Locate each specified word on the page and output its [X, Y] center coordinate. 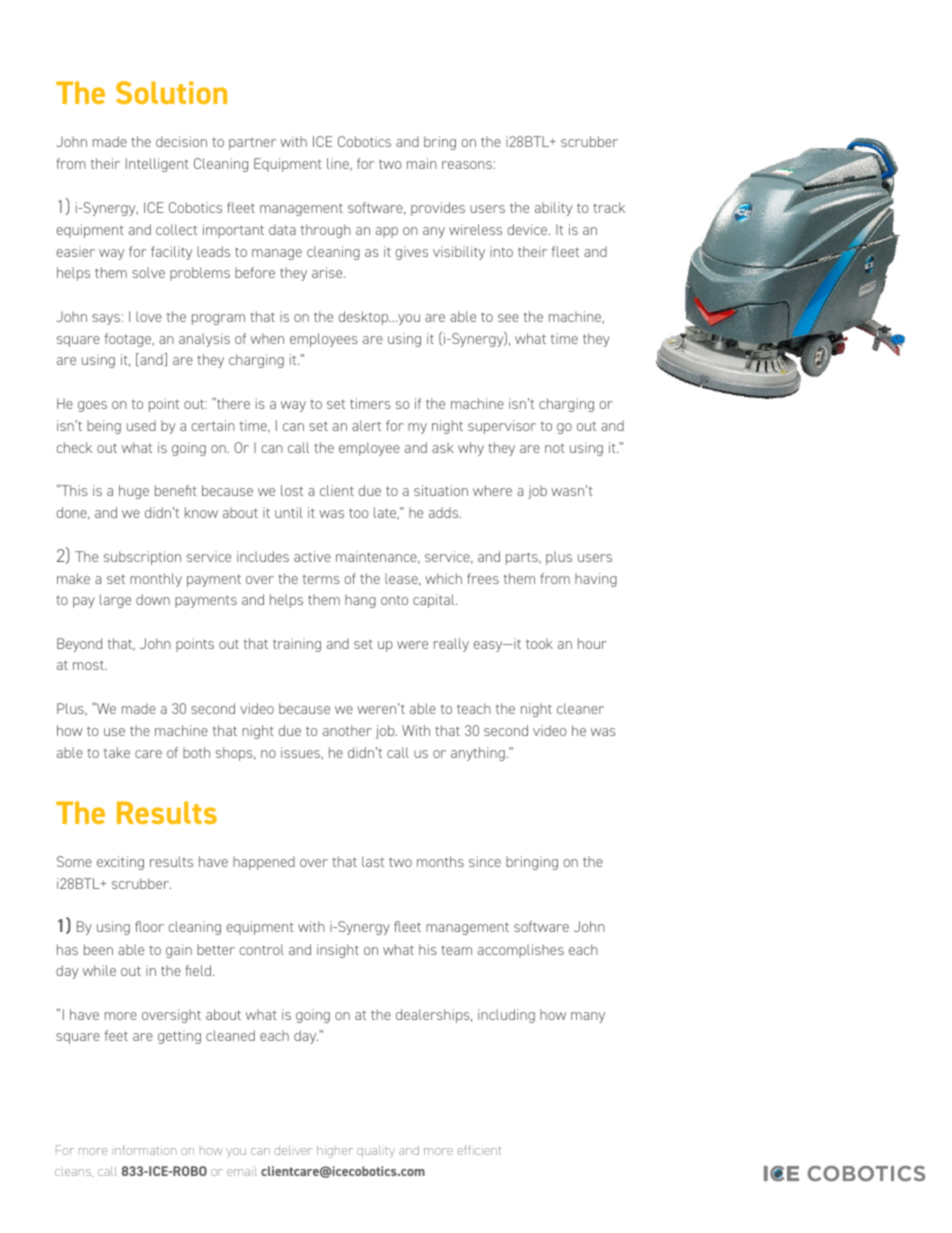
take [117, 752]
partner [252, 143]
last [373, 861]
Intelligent [157, 165]
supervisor [502, 427]
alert [366, 425]
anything [478, 754]
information [146, 1150]
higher [335, 1151]
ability [553, 209]
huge [134, 492]
